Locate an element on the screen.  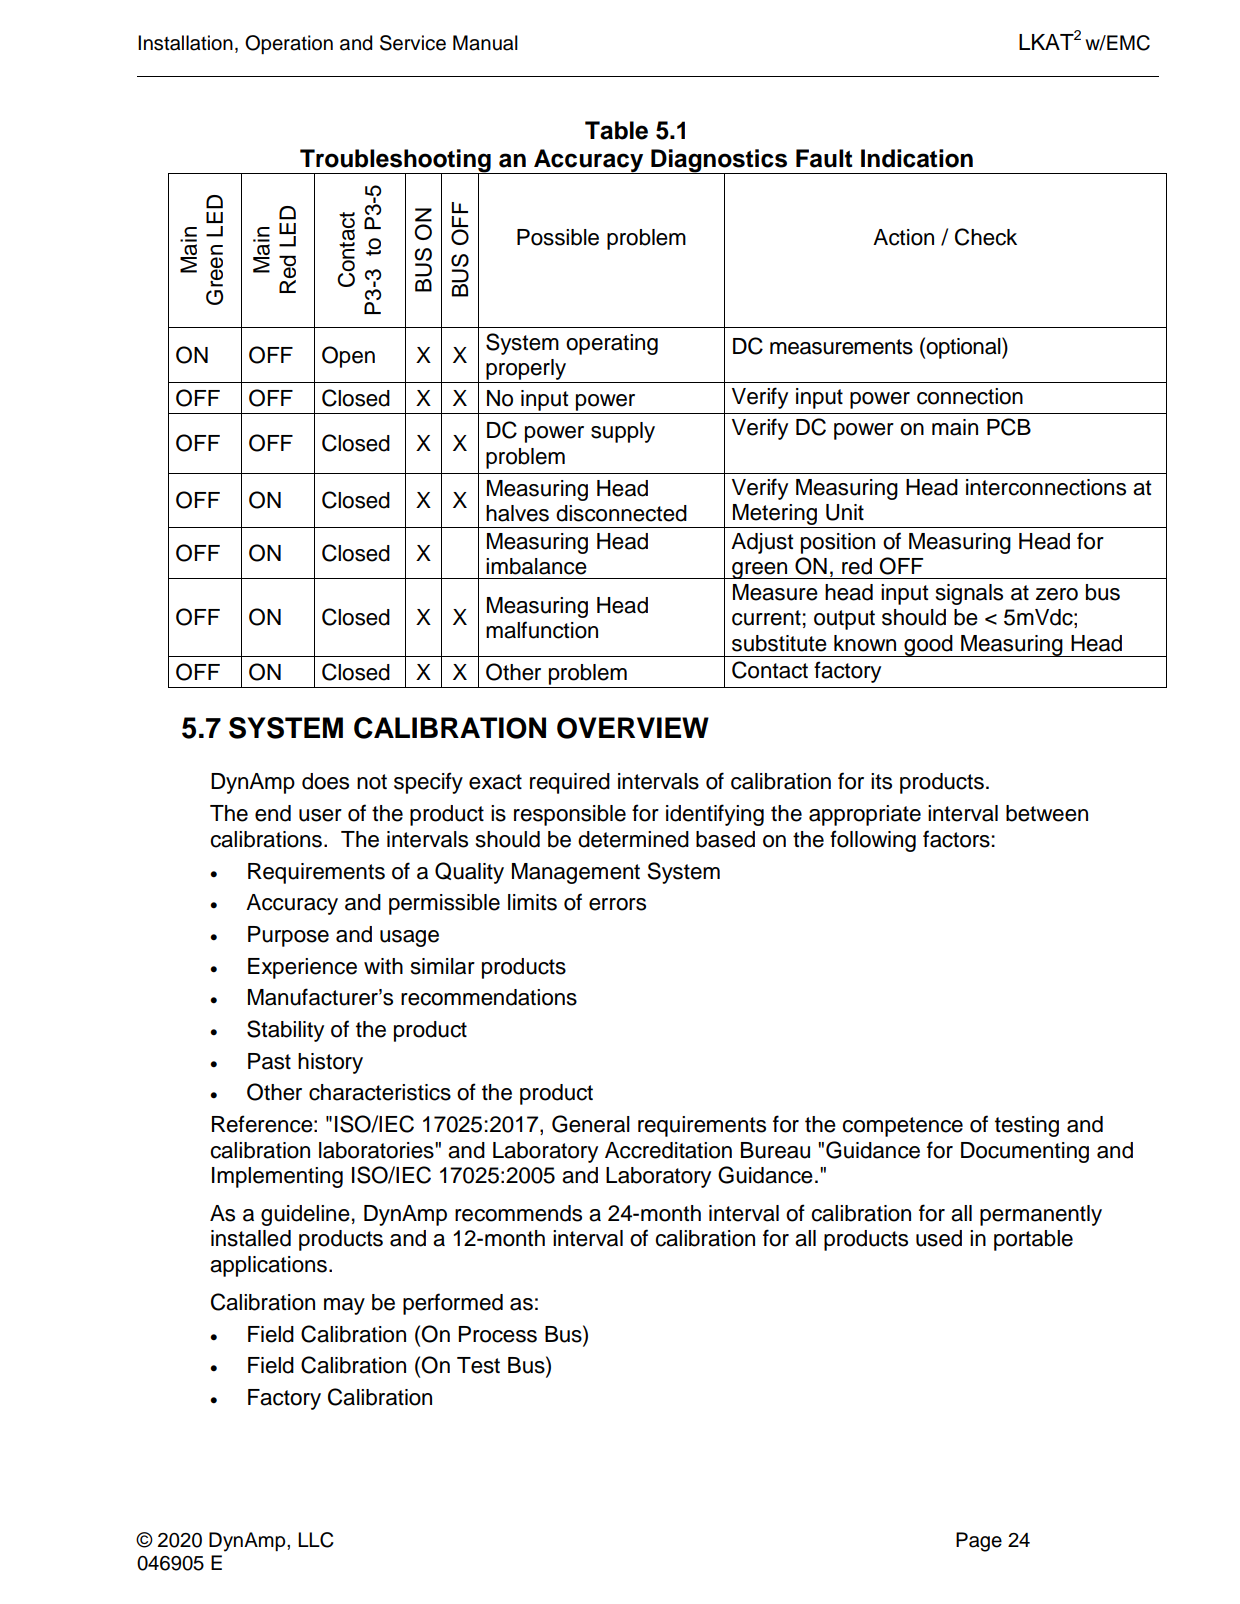
competence is located at coordinates (902, 1127).
